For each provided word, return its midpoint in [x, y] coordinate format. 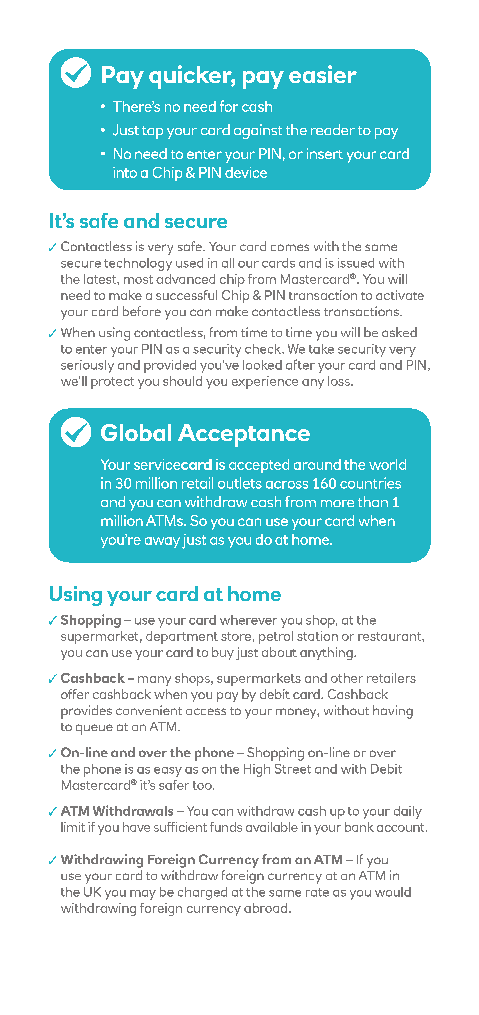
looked [262, 365]
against [258, 131]
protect [112, 383]
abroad [267, 908]
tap [152, 132]
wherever [248, 620]
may [143, 895]
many [154, 681]
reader [333, 129]
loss [340, 381]
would [393, 892]
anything [327, 653]
